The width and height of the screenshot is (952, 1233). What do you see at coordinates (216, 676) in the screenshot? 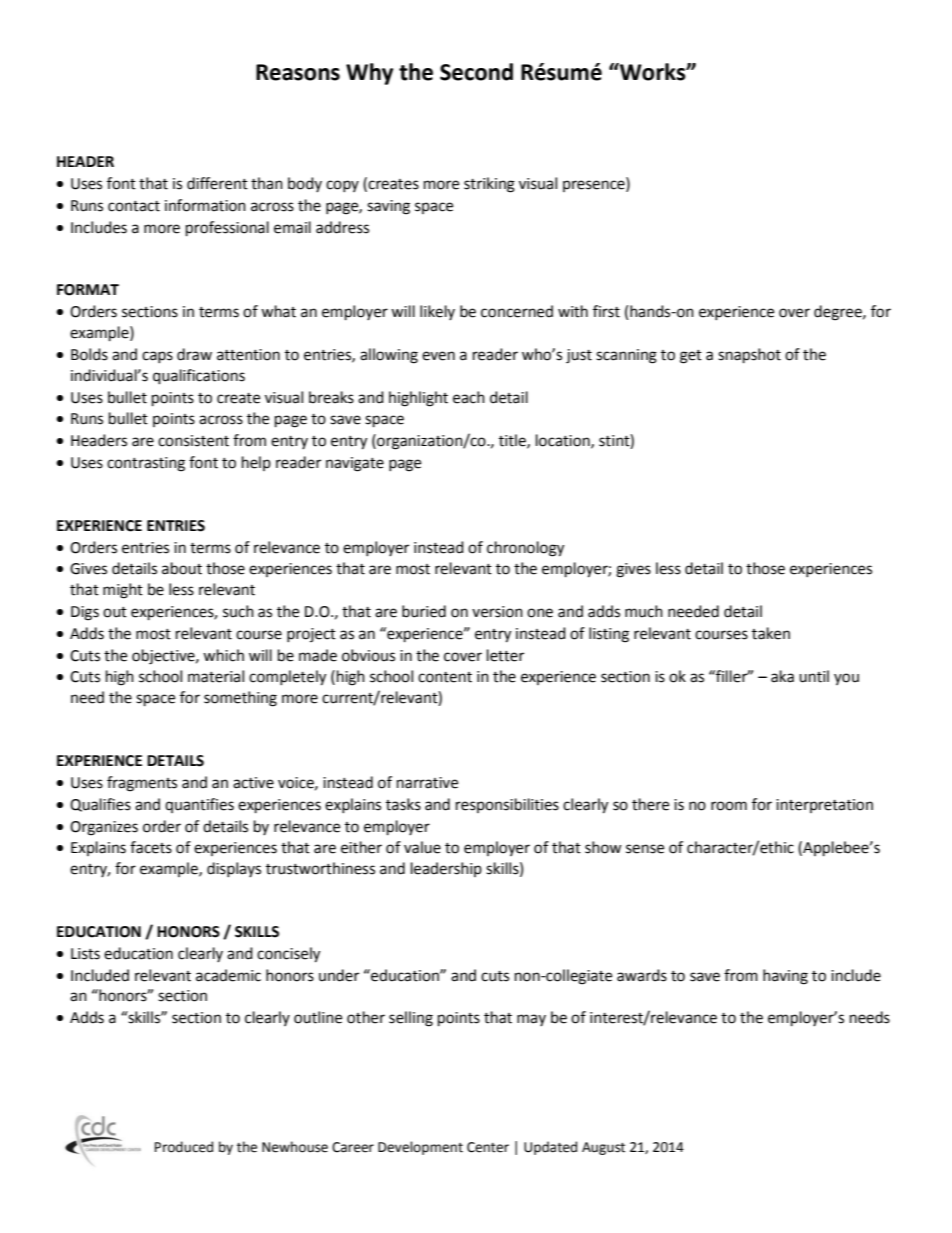
I see `material` at bounding box center [216, 676].
